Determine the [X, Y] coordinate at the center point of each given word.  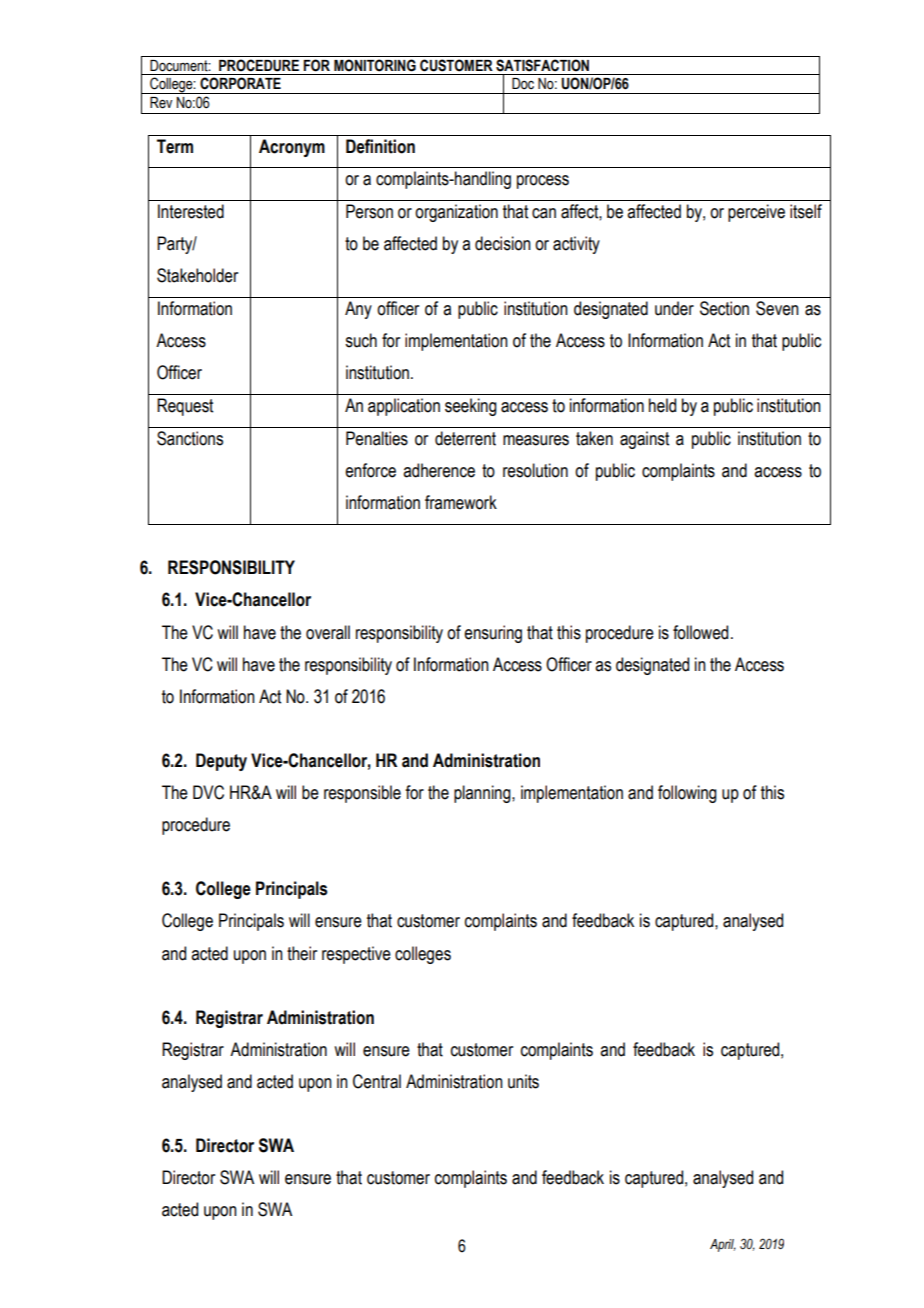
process [543, 182]
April [723, 1245]
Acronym [292, 148]
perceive [756, 213]
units [523, 1081]
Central [377, 1081]
